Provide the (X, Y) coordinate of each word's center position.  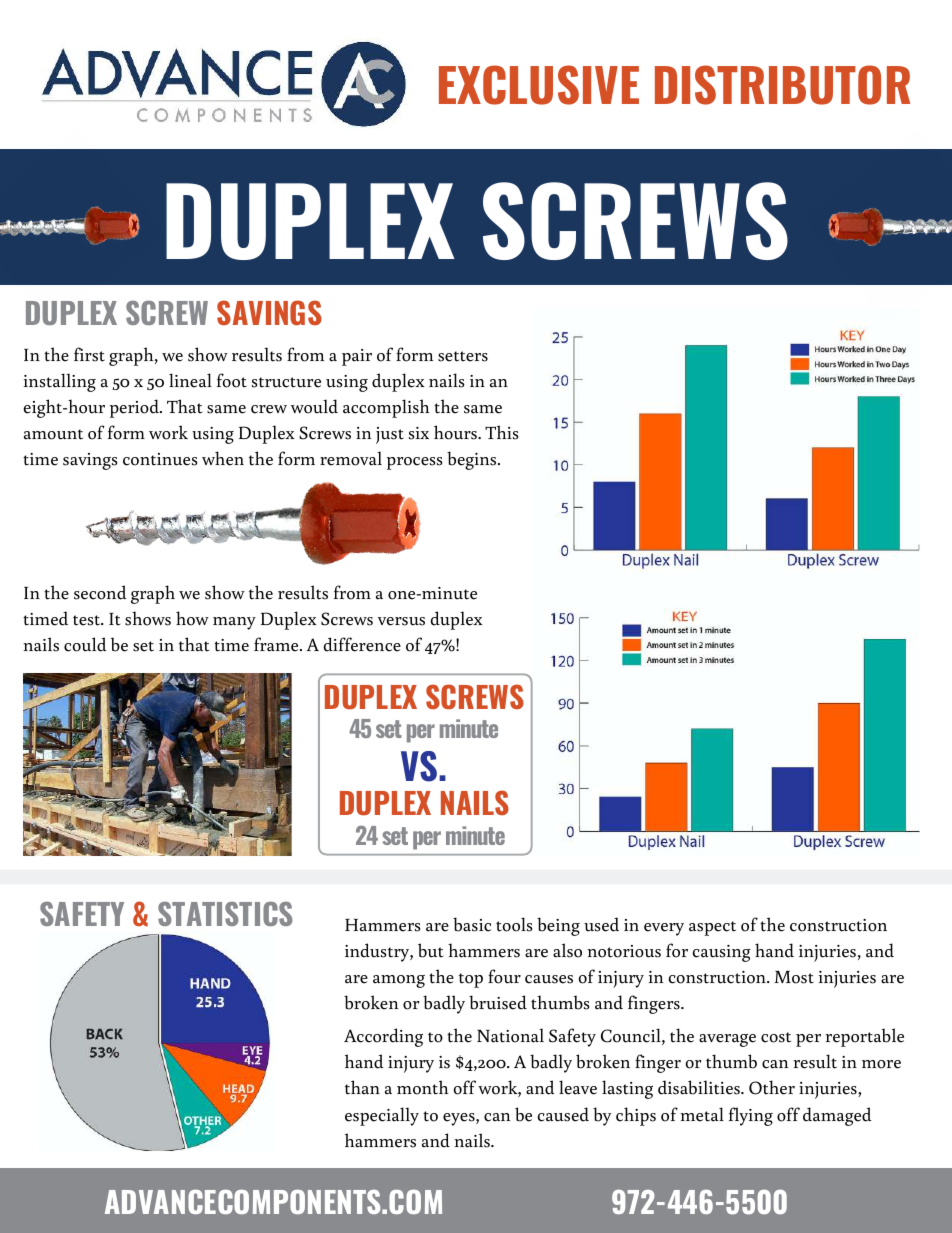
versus (401, 621)
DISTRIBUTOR (782, 85)
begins (473, 460)
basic (472, 924)
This (502, 432)
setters (463, 356)
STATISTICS (225, 914)
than (362, 1087)
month (422, 1087)
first (89, 354)
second (100, 592)
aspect (712, 928)
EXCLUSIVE (539, 85)
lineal (190, 380)
